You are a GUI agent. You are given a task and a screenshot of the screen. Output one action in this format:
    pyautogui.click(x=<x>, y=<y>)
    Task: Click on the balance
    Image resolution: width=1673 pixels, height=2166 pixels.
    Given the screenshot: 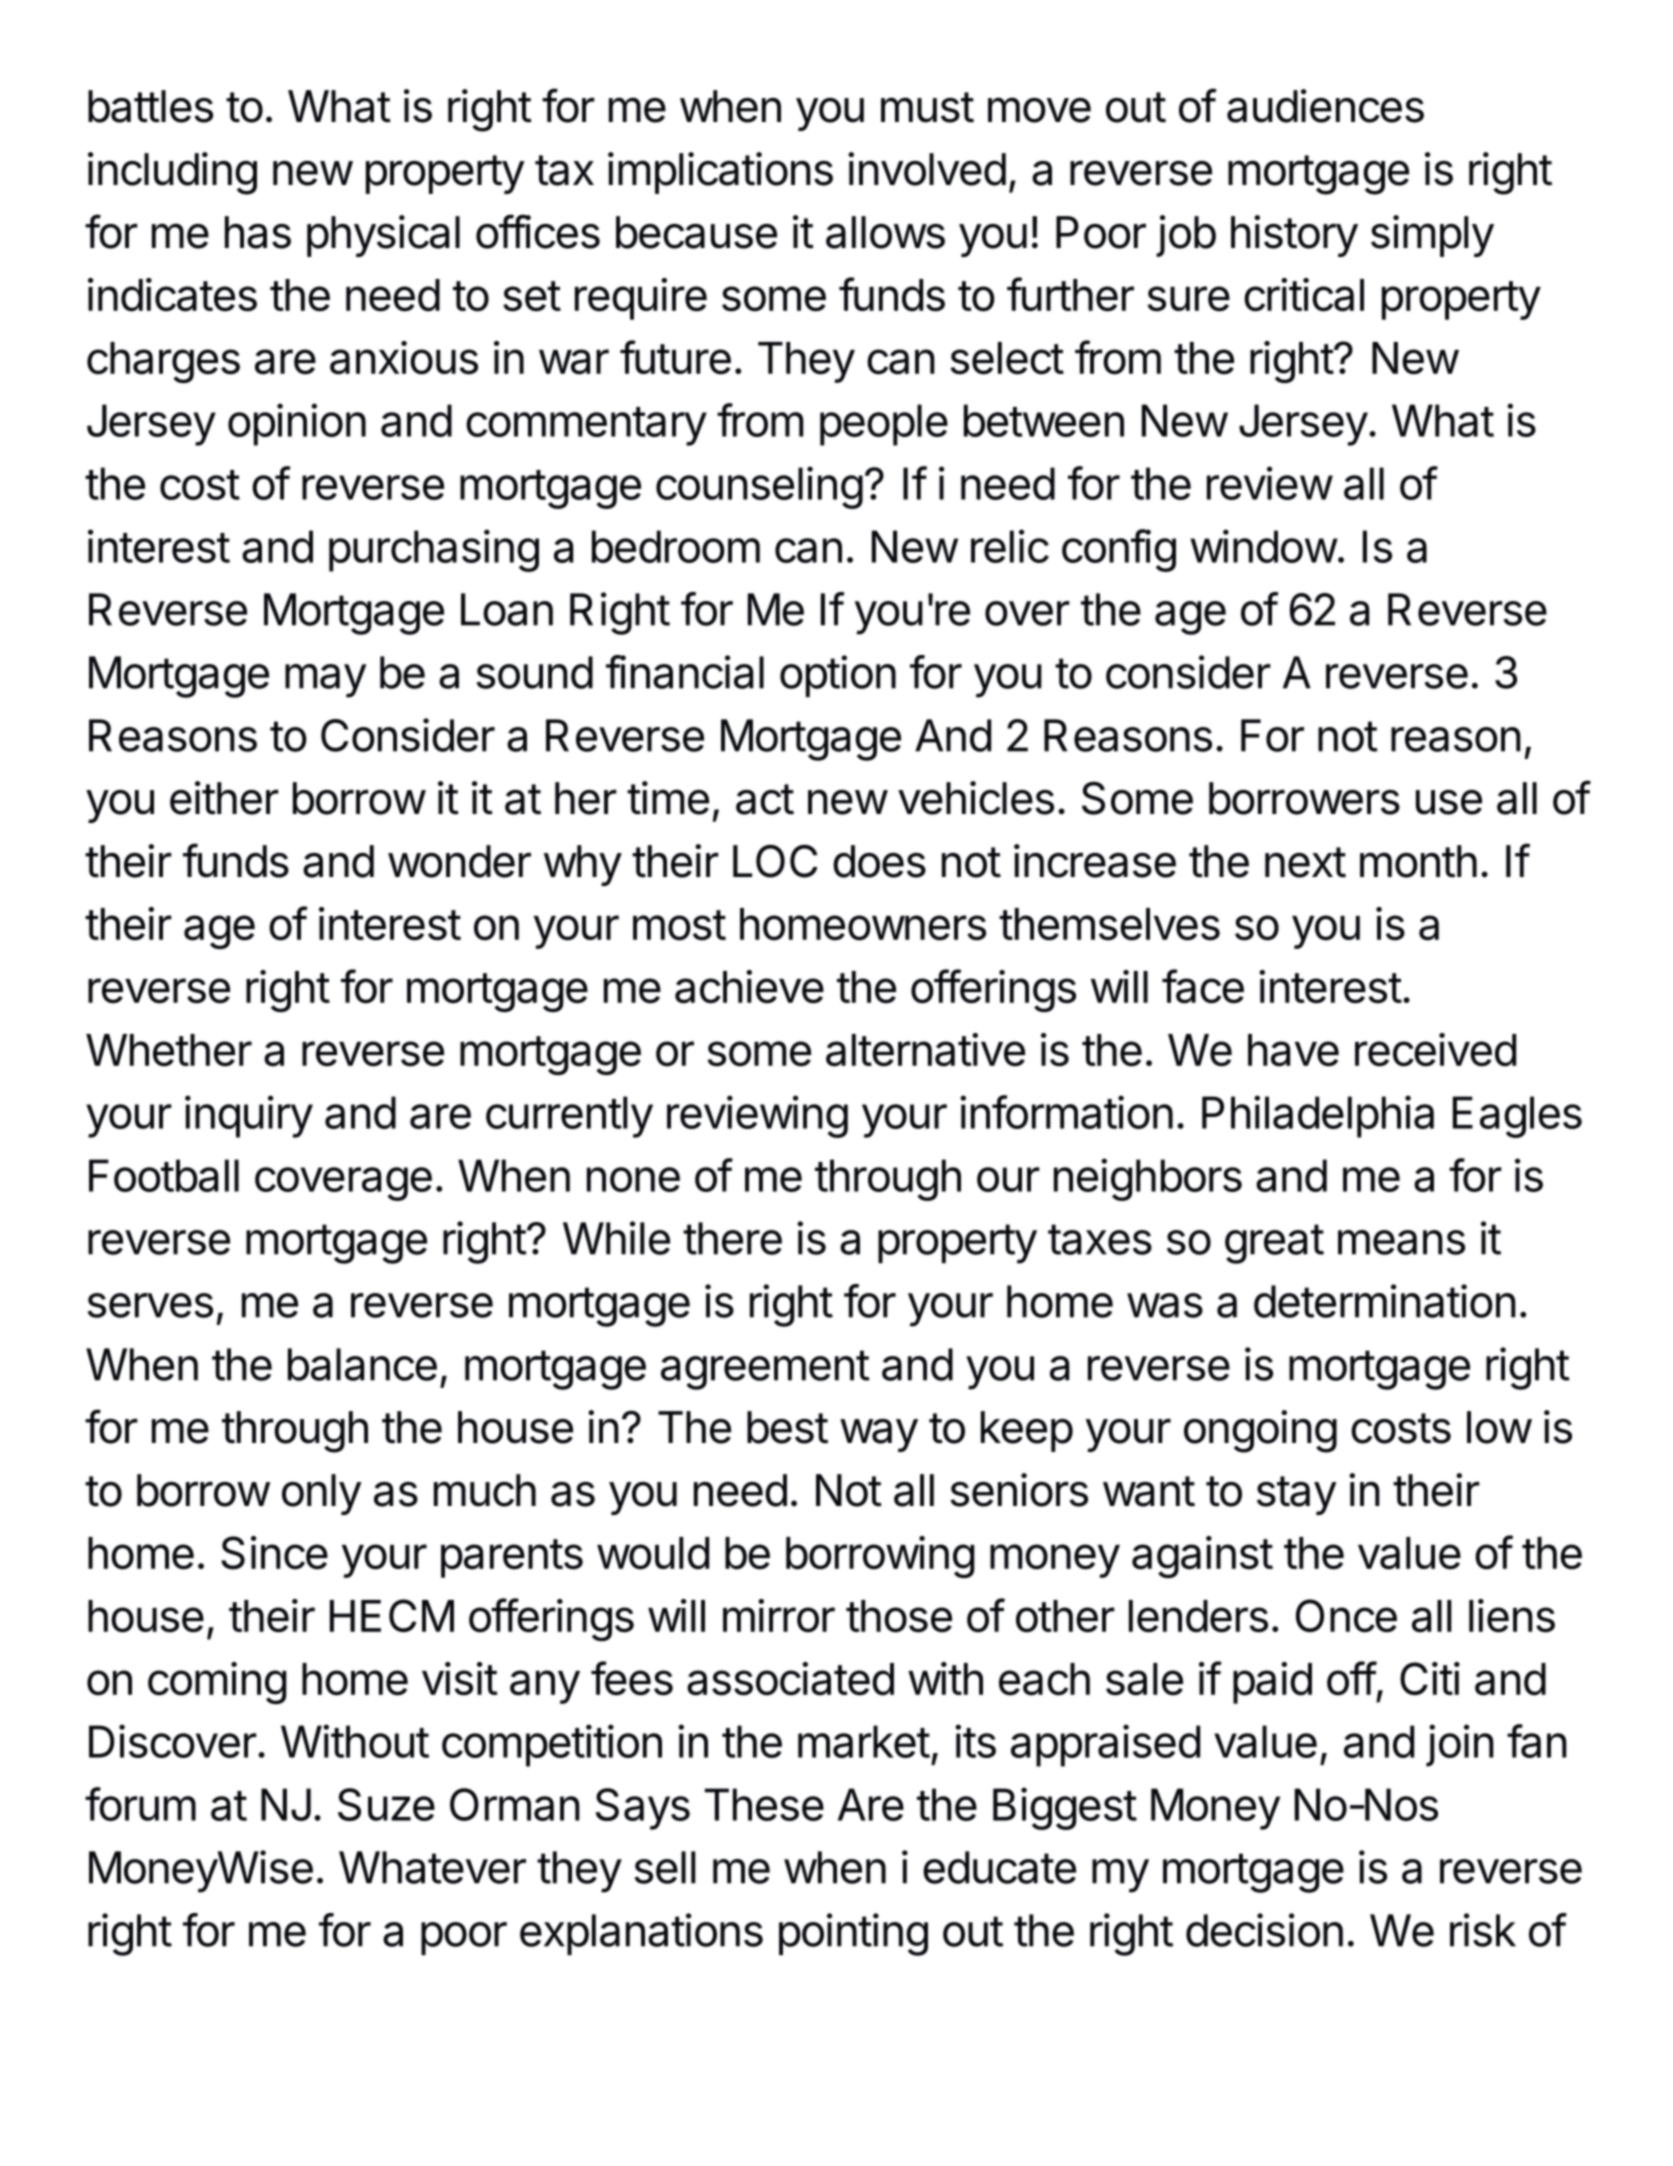 What is the action you would take?
    pyautogui.click(x=362, y=1364)
